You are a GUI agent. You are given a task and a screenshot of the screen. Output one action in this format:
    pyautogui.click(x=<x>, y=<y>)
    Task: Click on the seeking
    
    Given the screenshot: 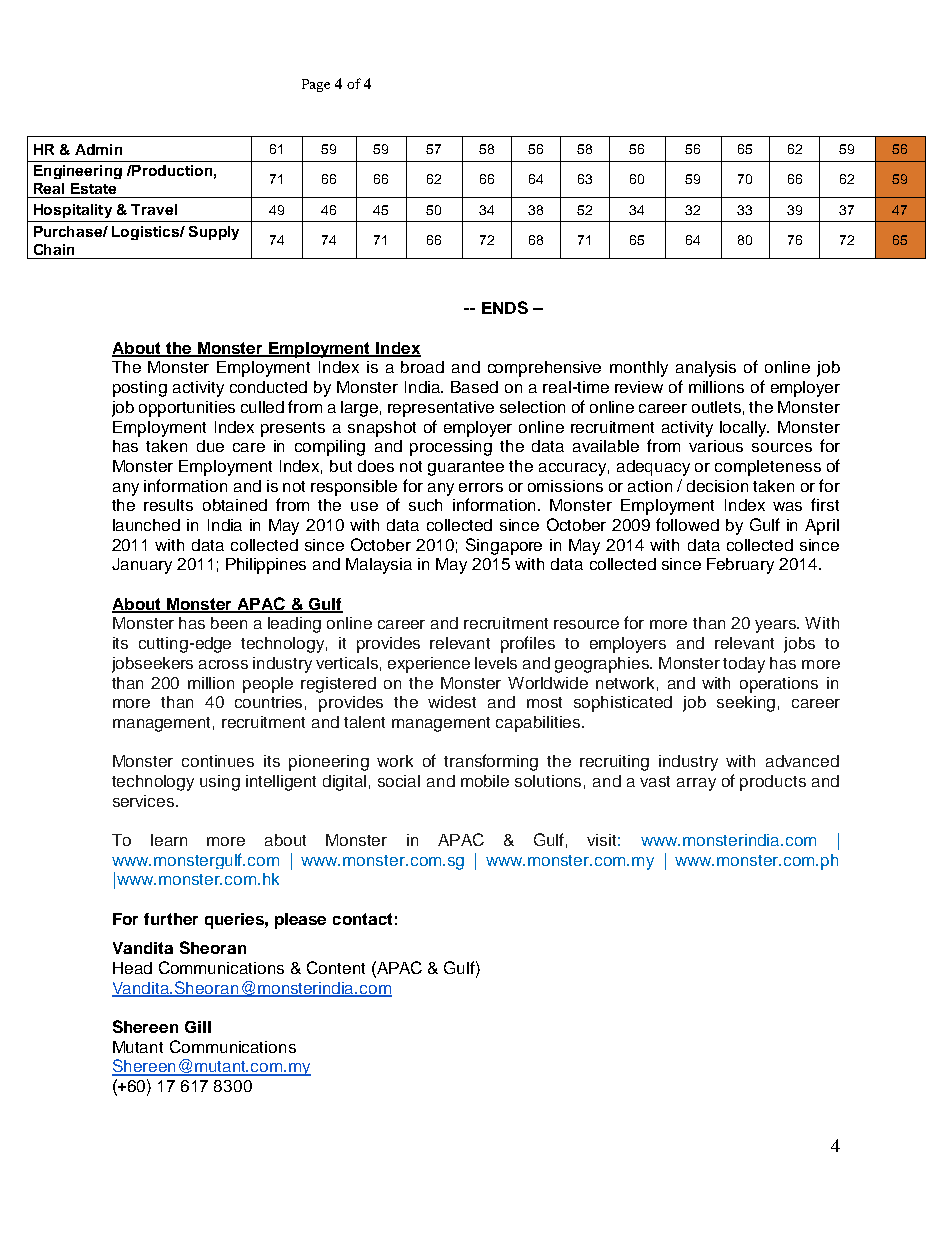 What is the action you would take?
    pyautogui.click(x=746, y=704)
